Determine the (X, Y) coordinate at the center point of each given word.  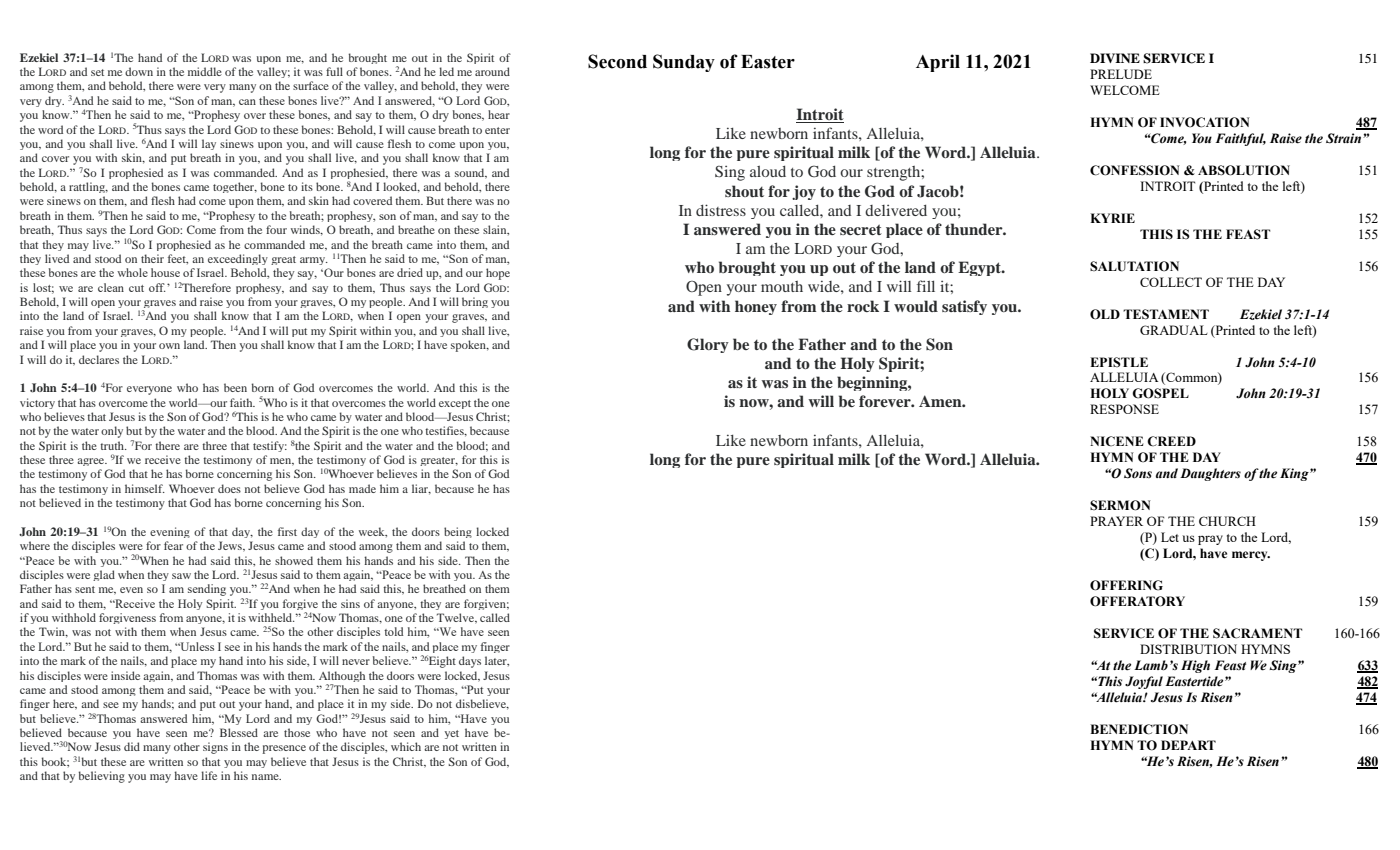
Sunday (684, 63)
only (112, 432)
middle (205, 71)
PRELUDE (1121, 74)
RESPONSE (1124, 409)
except (455, 404)
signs (215, 748)
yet (452, 734)
